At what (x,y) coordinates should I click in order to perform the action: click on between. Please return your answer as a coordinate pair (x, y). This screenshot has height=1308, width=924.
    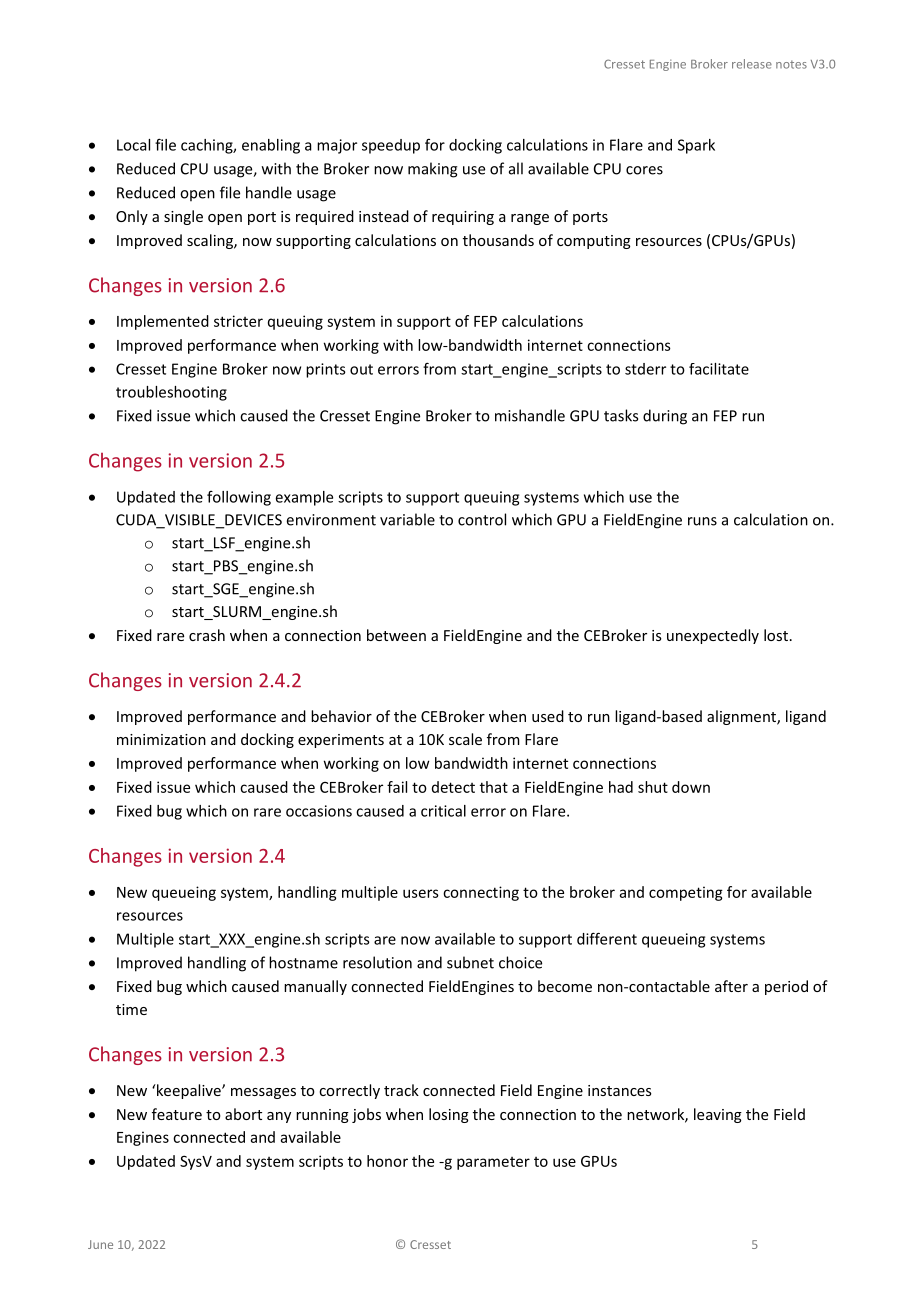
    Looking at the image, I should click on (396, 635).
